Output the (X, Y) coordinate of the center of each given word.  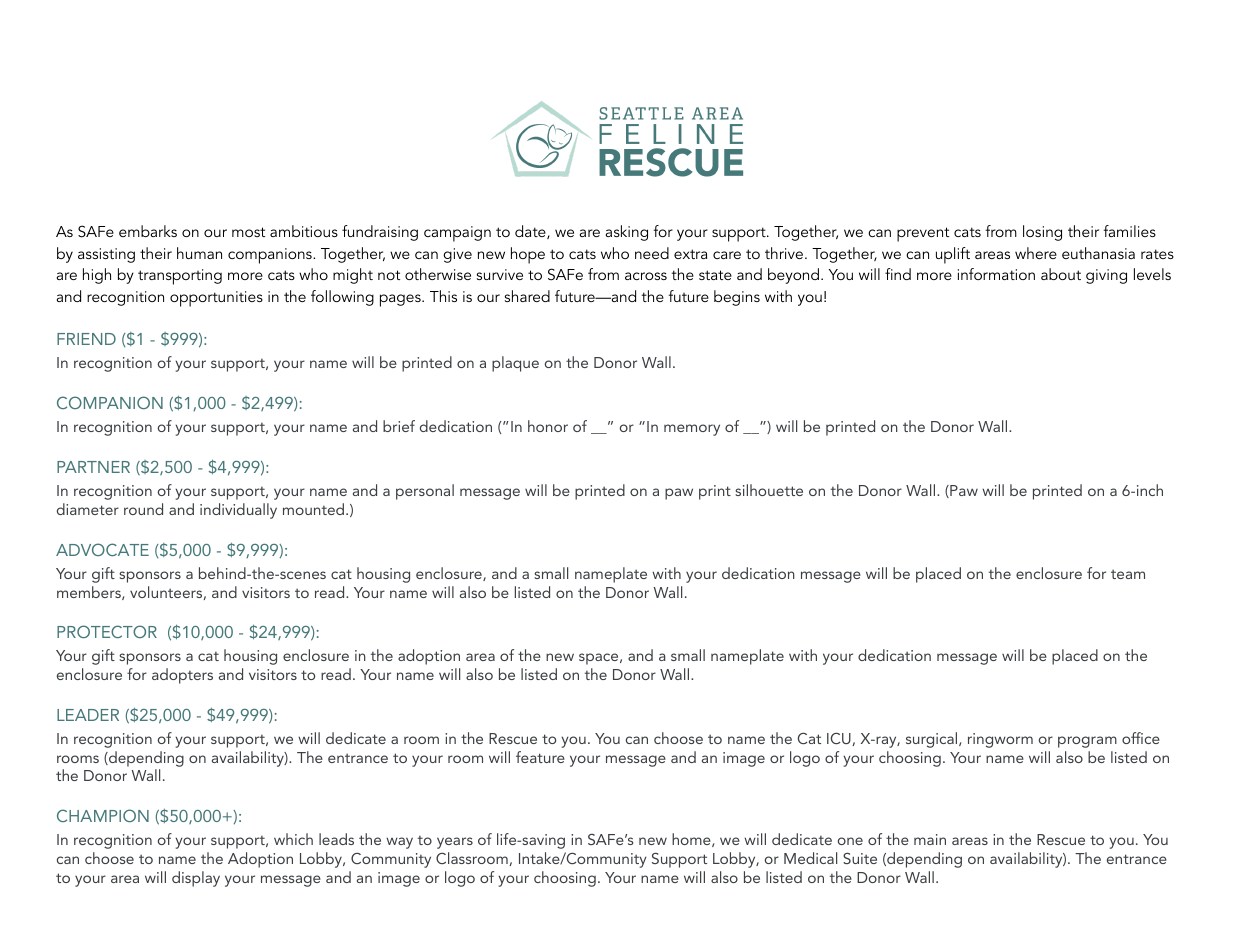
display (196, 879)
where (1036, 253)
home (692, 840)
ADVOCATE (102, 549)
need (652, 253)
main (930, 839)
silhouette (769, 490)
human (199, 253)
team (1128, 574)
